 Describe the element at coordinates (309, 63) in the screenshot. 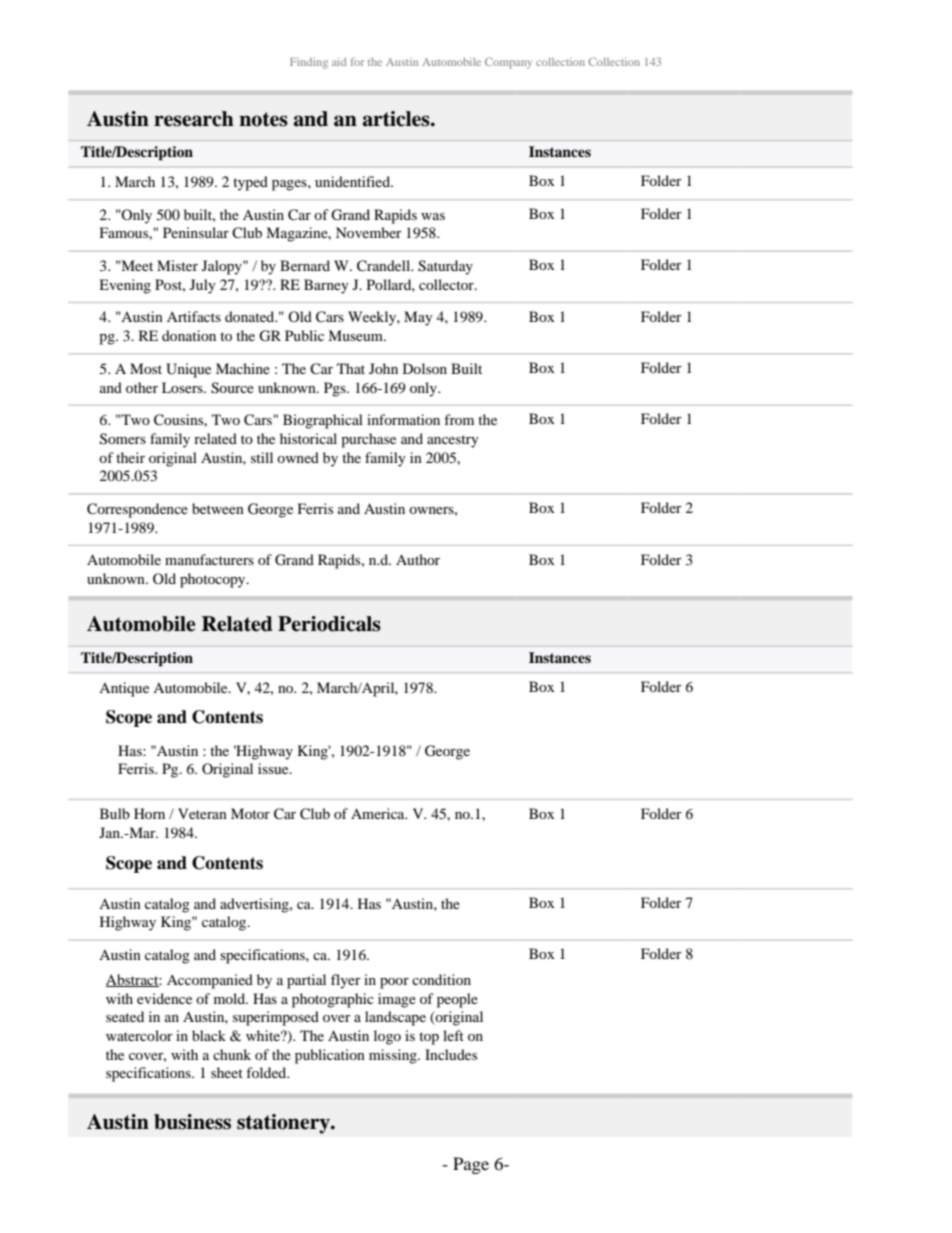

I see `Finding` at that location.
